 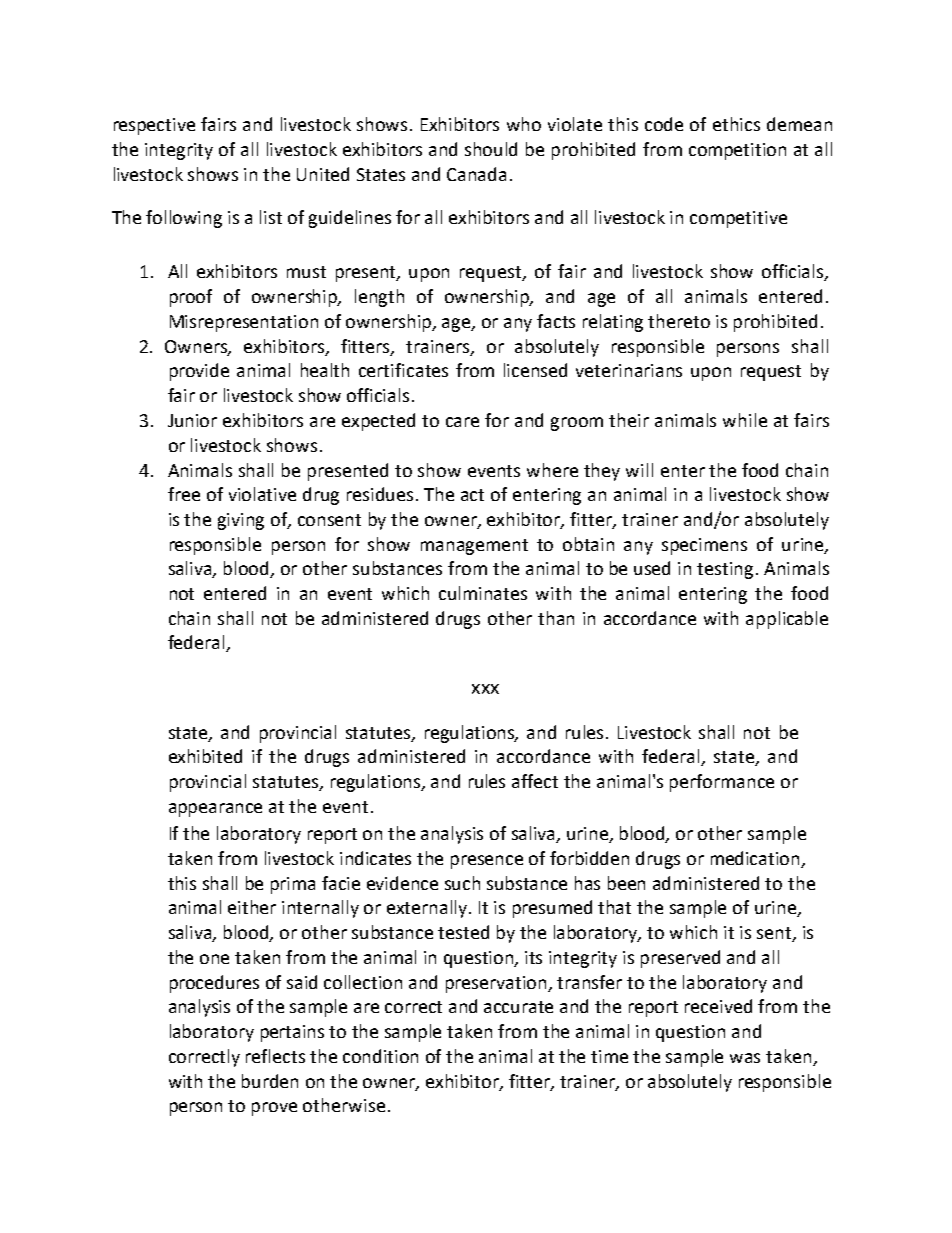 I want to click on condition, so click(x=380, y=1056).
